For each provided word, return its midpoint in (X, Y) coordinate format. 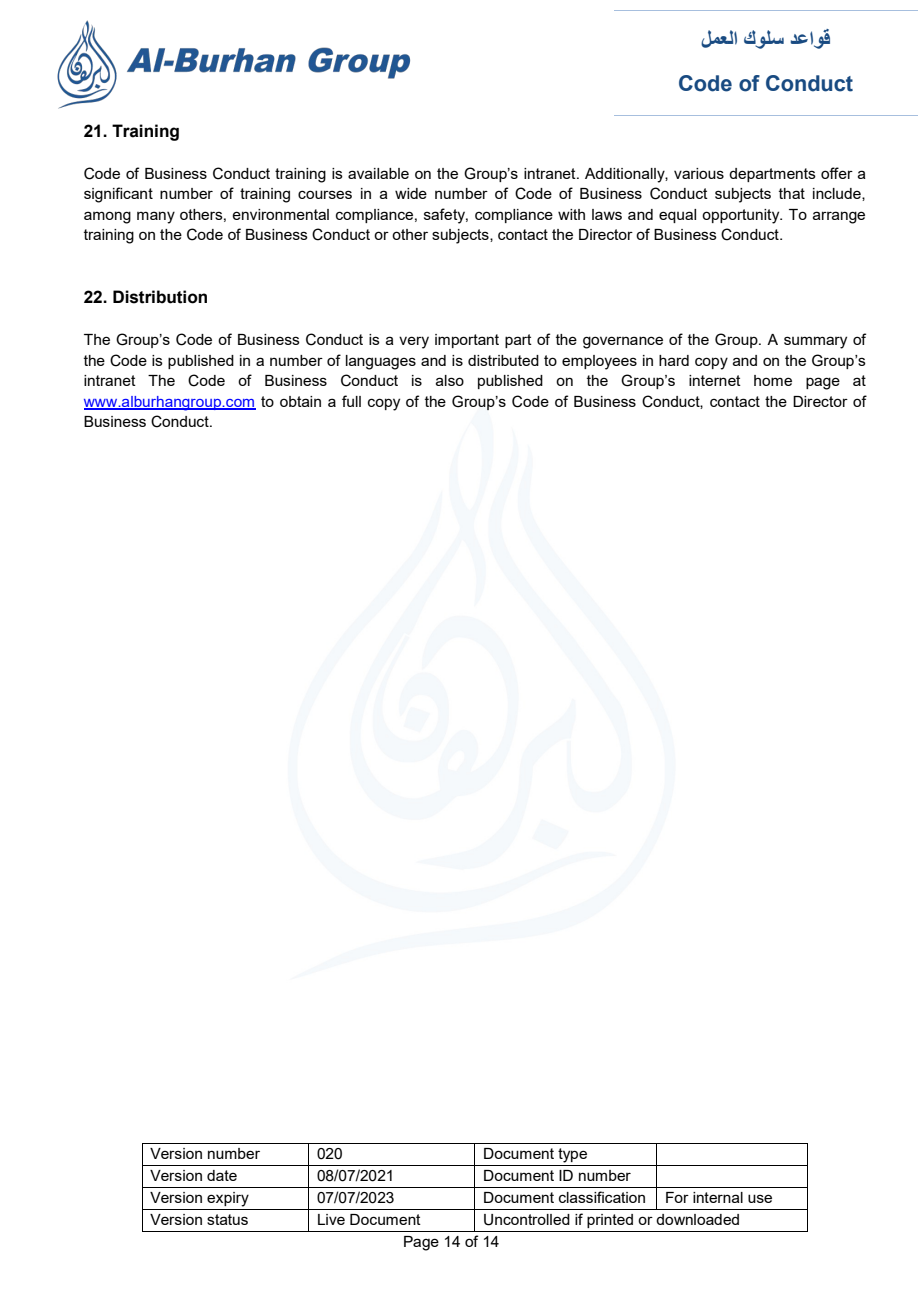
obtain (300, 401)
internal (718, 1197)
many (156, 217)
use (760, 1198)
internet (715, 380)
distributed (503, 360)
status (227, 1219)
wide (411, 193)
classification (602, 1197)
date (222, 1175)
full (351, 401)
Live (331, 1219)
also (450, 380)
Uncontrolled (527, 1220)
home (773, 380)
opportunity (742, 216)
